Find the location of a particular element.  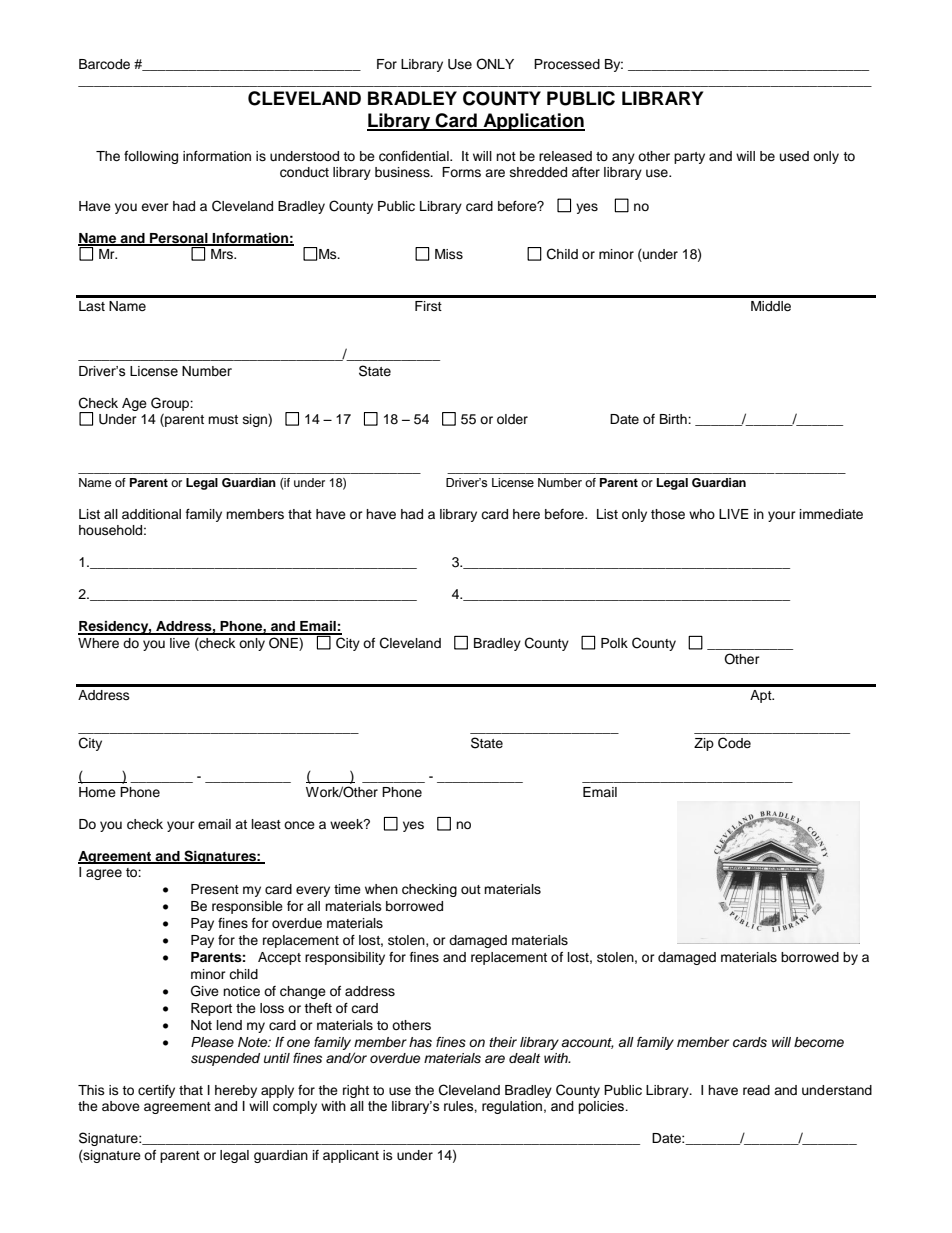

Polk is located at coordinates (614, 643).
